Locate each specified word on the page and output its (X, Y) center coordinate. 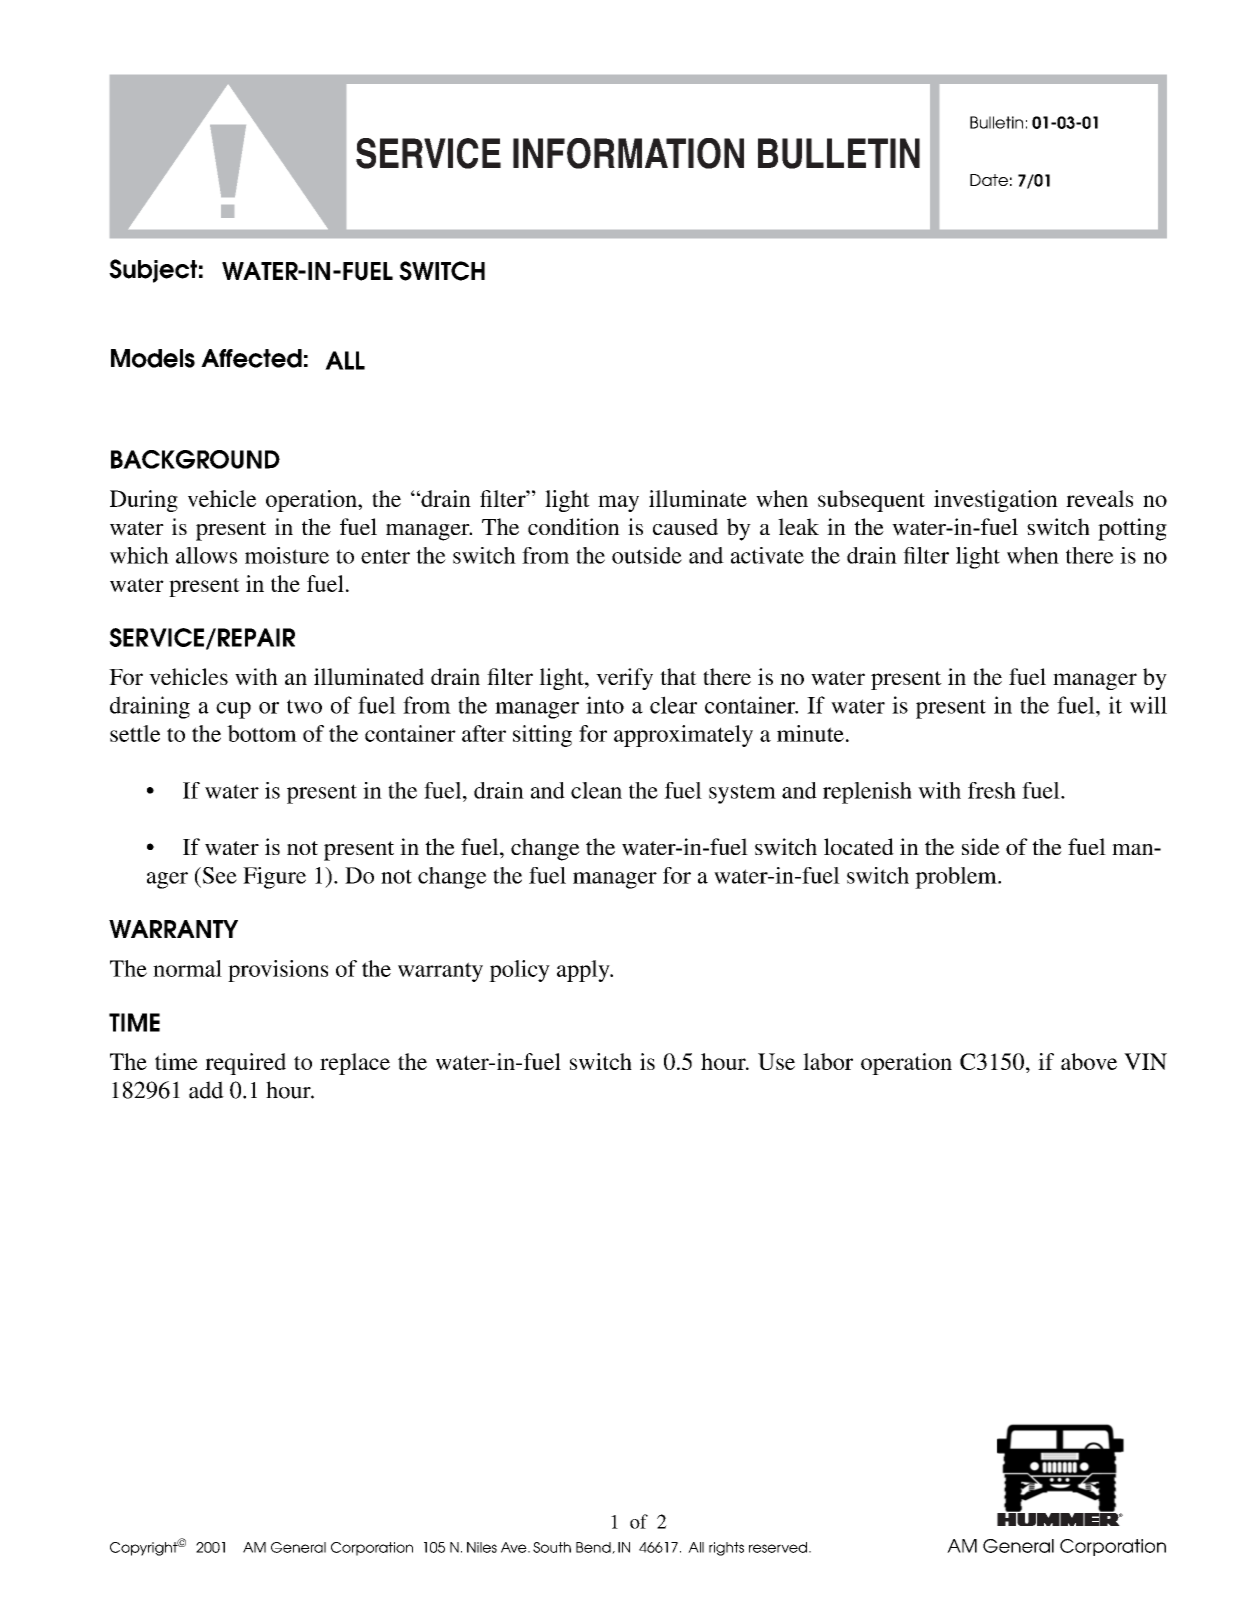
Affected (251, 358)
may (618, 503)
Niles (482, 1547)
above (1089, 1061)
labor (828, 1061)
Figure (274, 878)
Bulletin (996, 122)
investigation (996, 501)
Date (989, 180)
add (206, 1090)
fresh (992, 790)
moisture (287, 555)
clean (596, 790)
